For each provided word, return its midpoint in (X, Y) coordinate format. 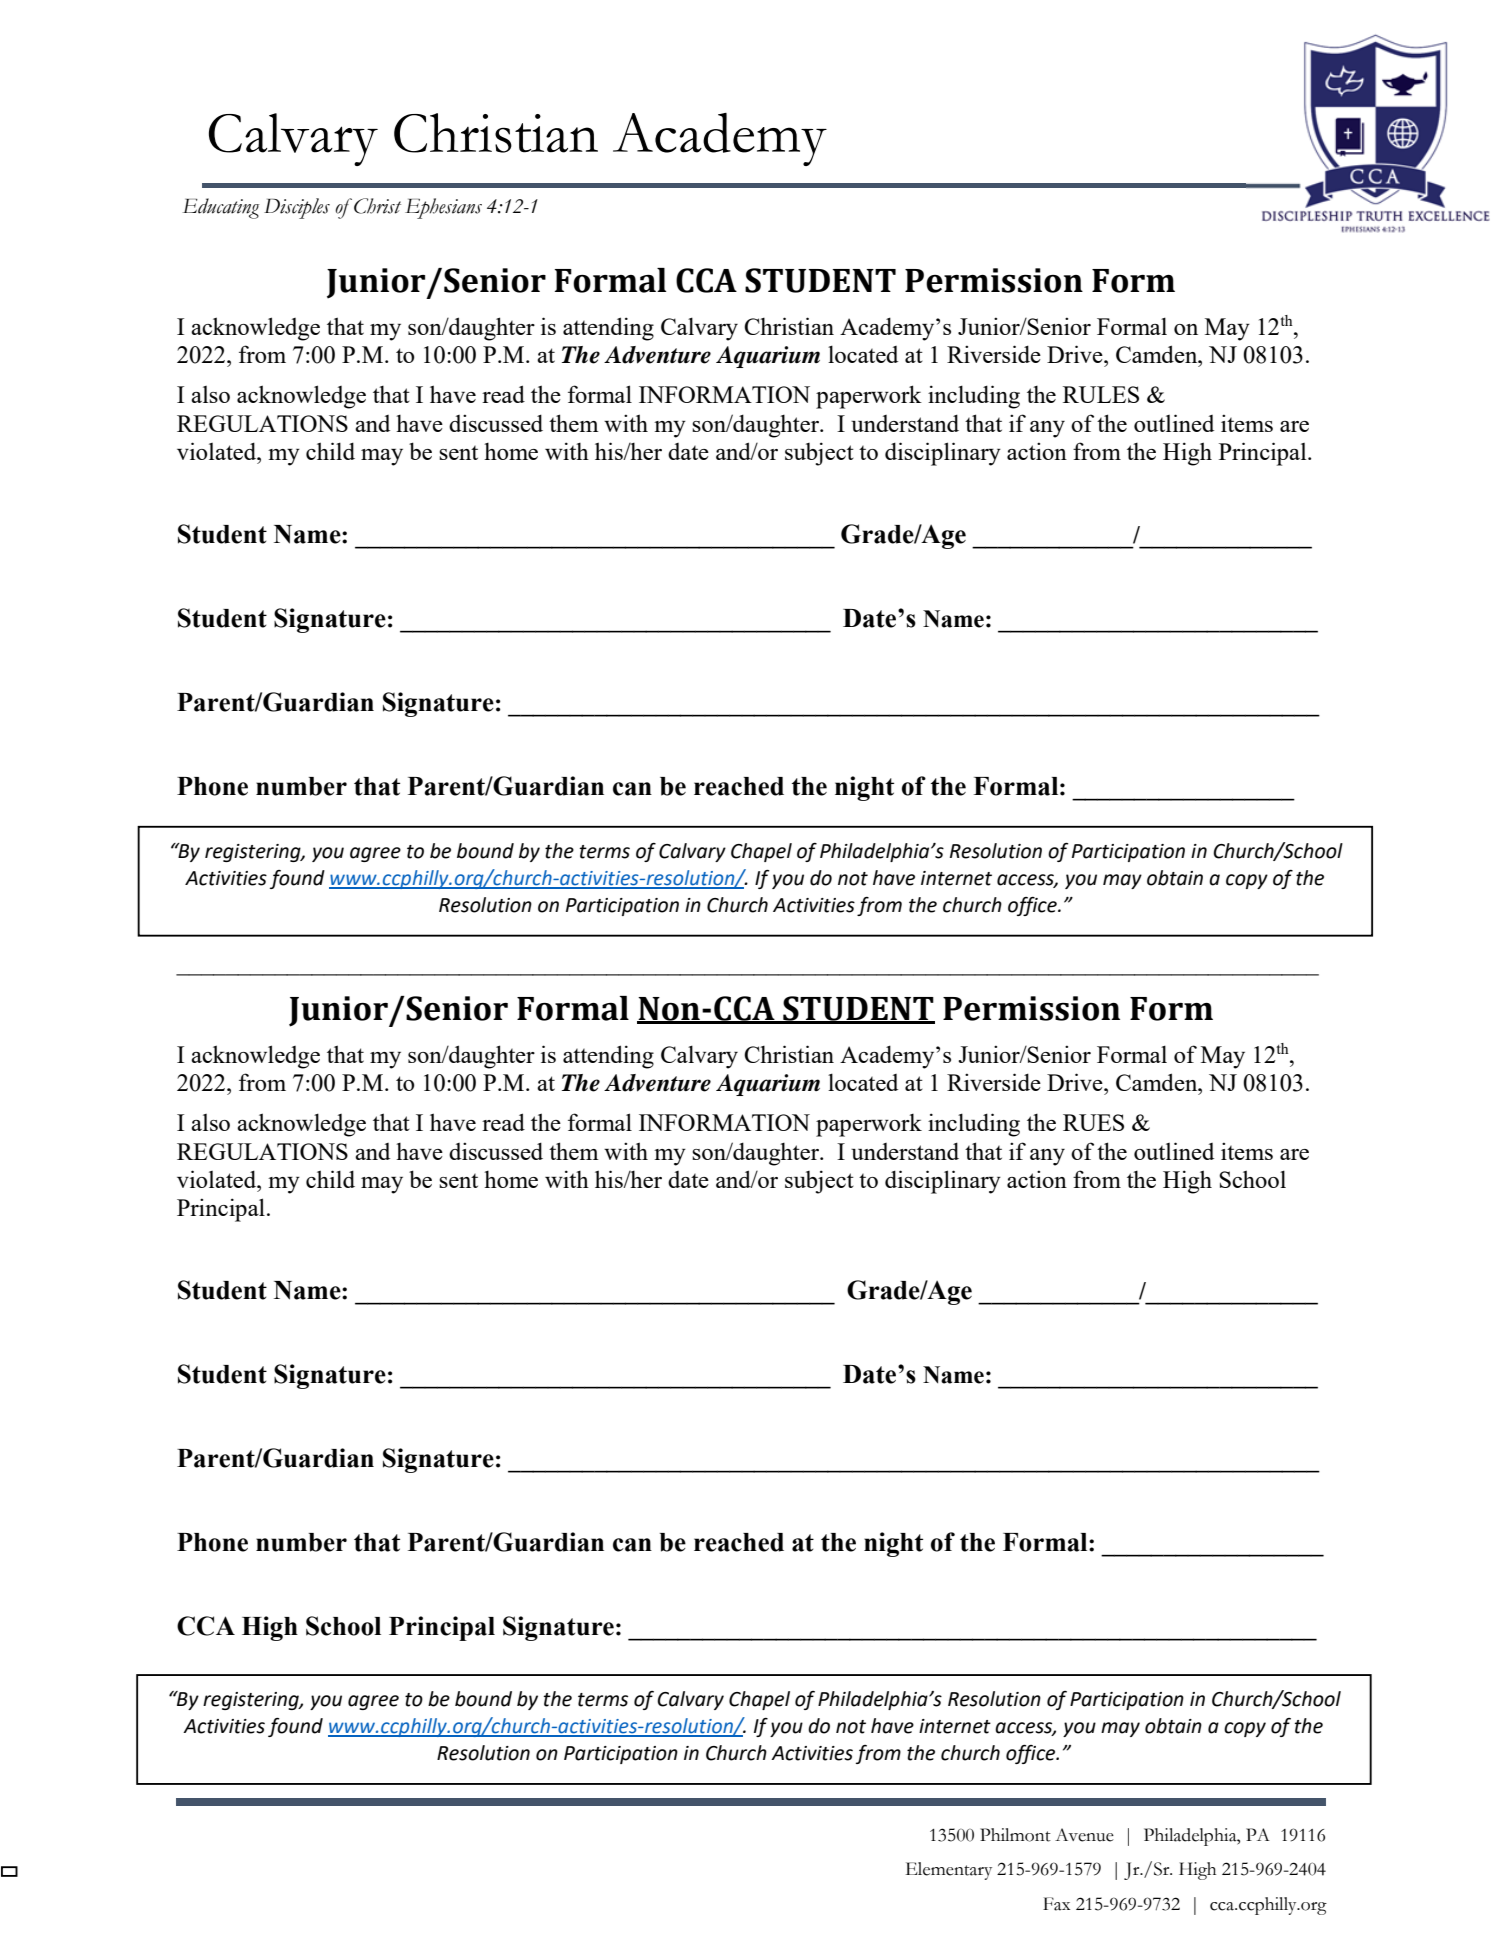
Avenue (1084, 1835)
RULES (1101, 394)
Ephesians (443, 208)
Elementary (949, 1871)
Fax (1056, 1904)
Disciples (297, 208)
